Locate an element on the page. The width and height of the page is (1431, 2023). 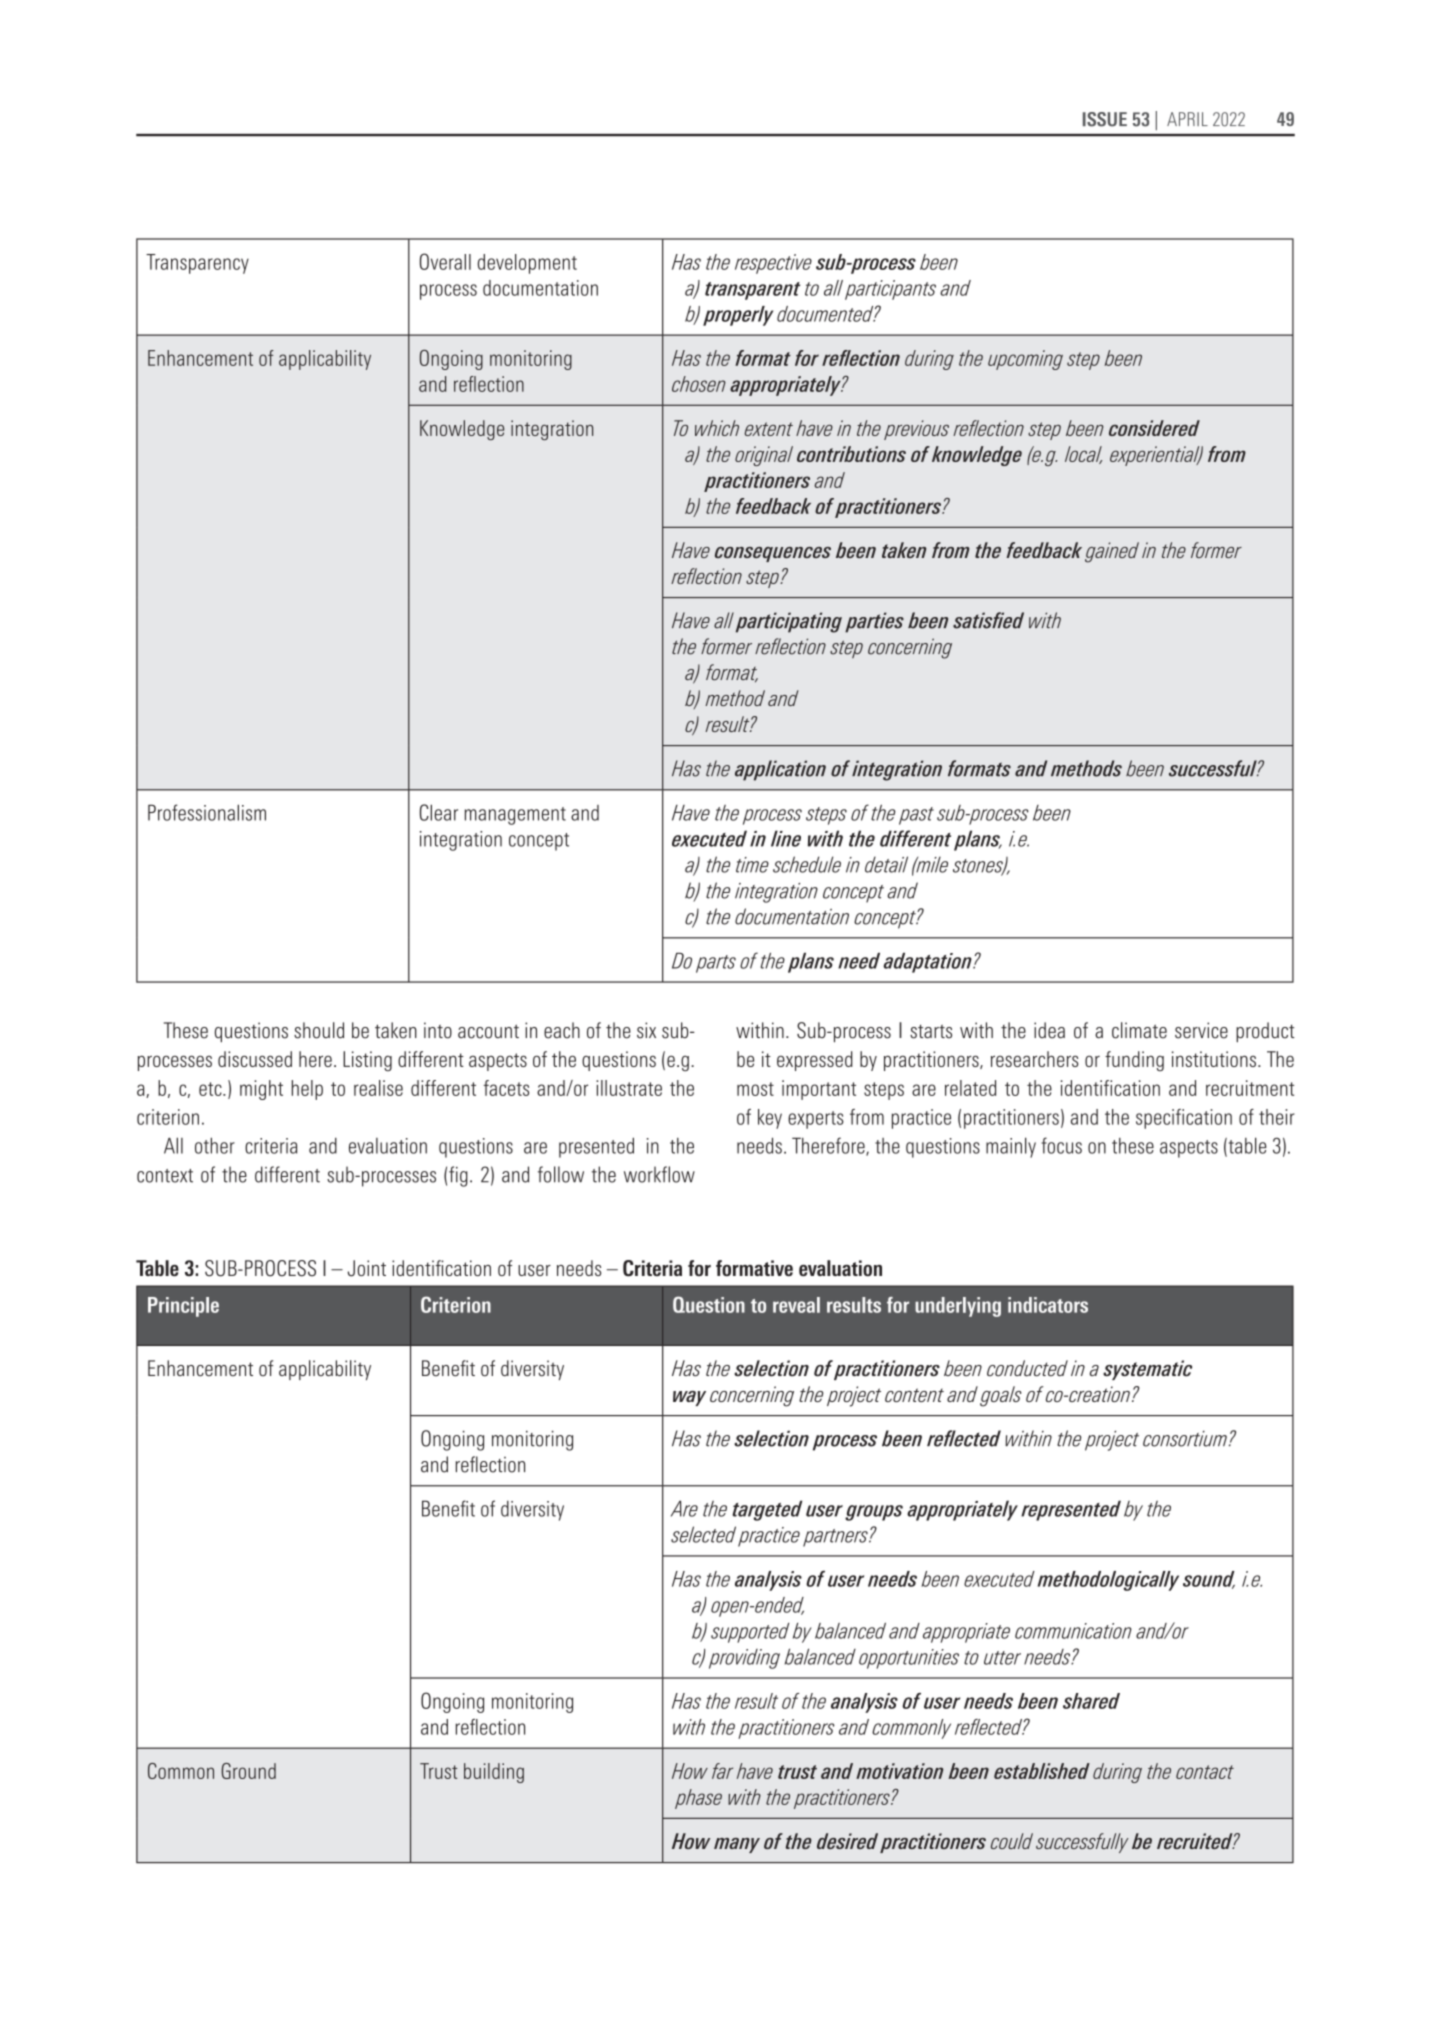
consequences is located at coordinates (773, 554).
